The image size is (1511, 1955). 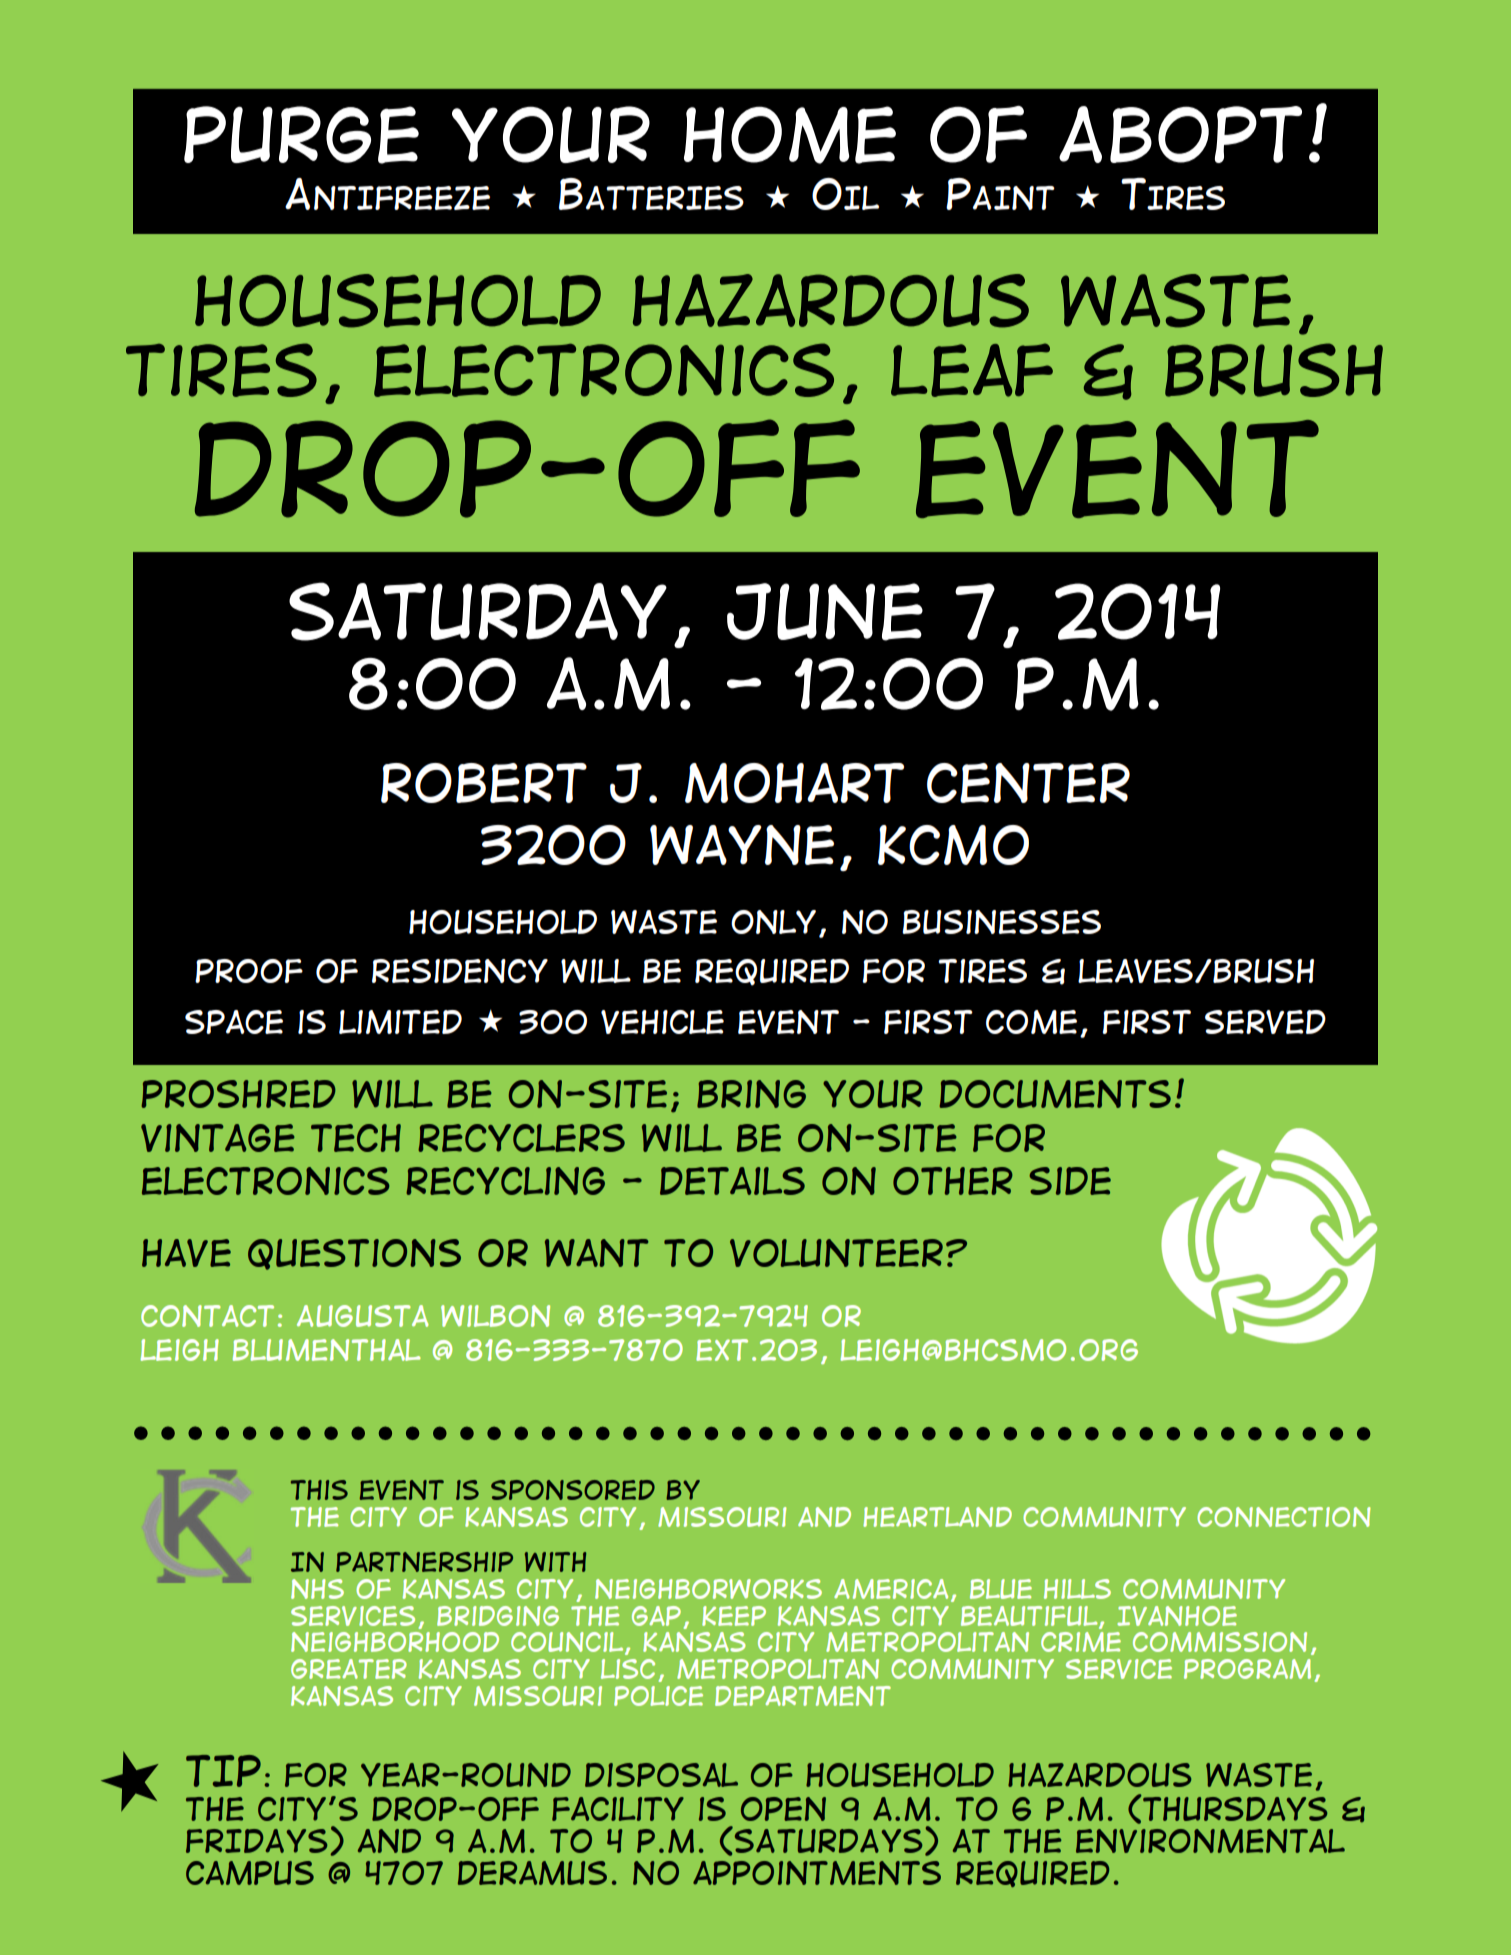 What do you see at coordinates (1028, 783) in the screenshot?
I see `Center` at bounding box center [1028, 783].
